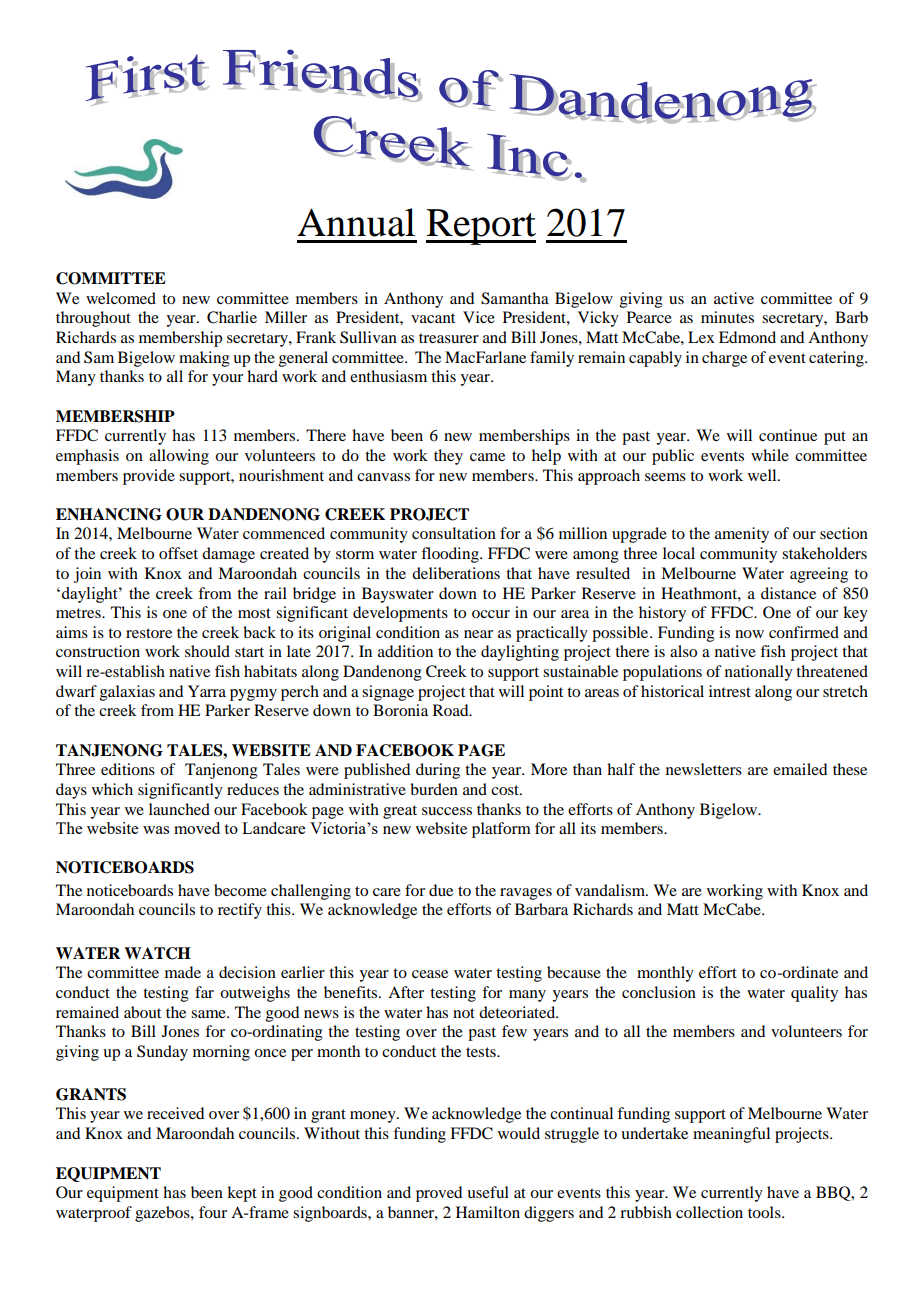 The image size is (924, 1308). Describe the element at coordinates (121, 298) in the document. I see `welcomed` at that location.
